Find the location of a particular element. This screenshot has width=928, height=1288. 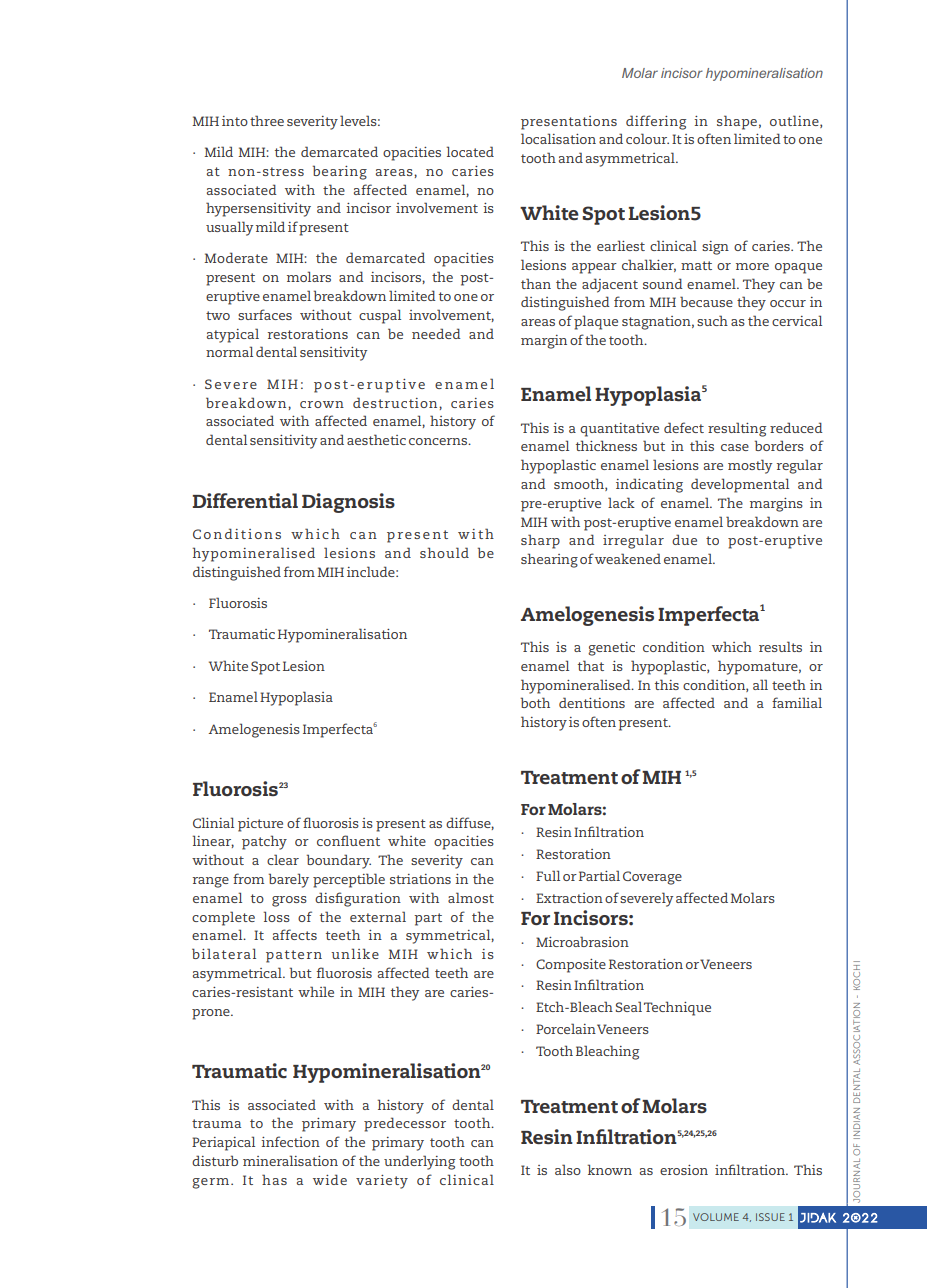

sharp is located at coordinates (540, 541).
